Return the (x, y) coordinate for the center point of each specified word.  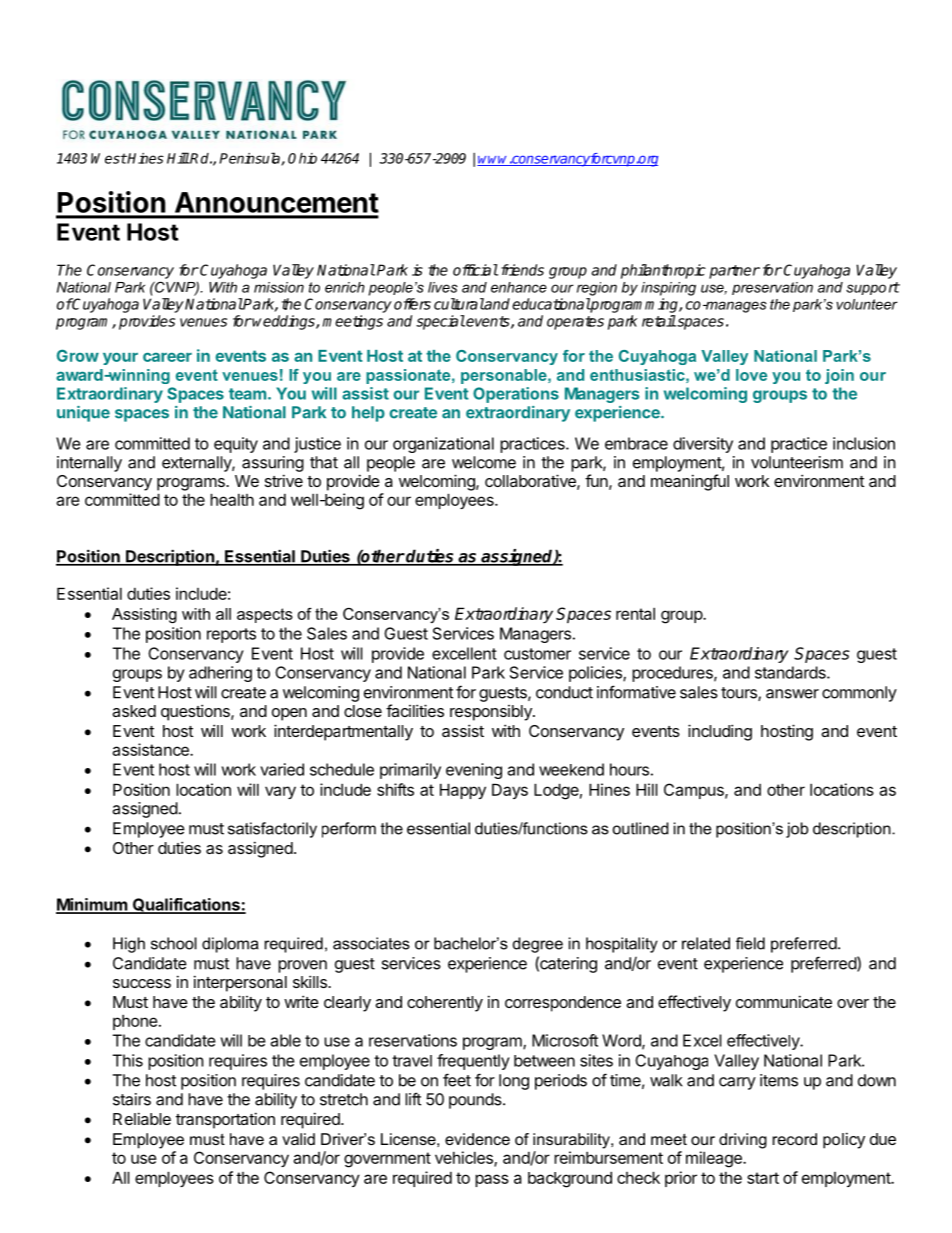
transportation (225, 1120)
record (795, 1139)
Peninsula (250, 159)
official (475, 270)
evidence (477, 1139)
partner (734, 272)
